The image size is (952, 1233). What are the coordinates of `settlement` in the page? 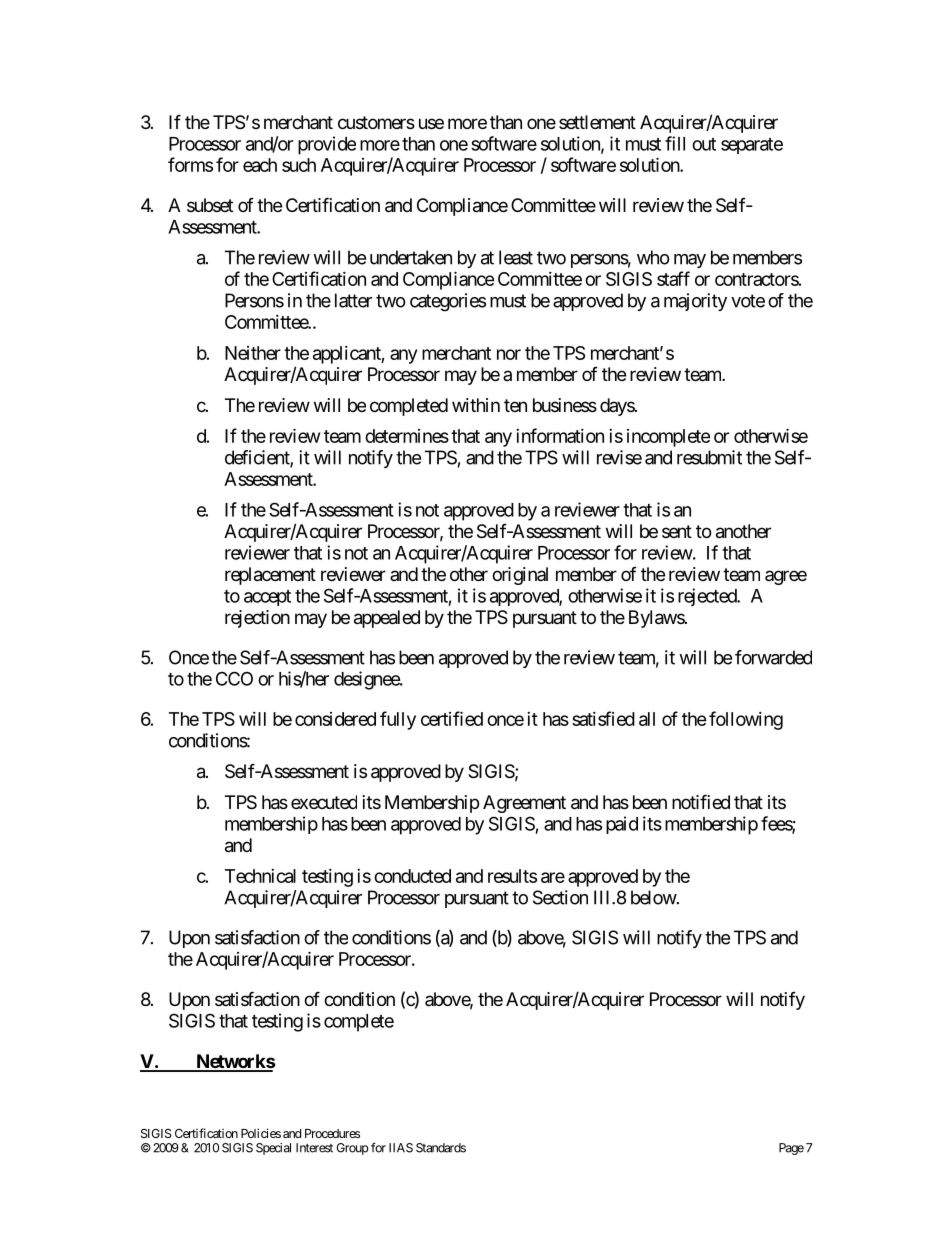 It's located at (597, 122).
